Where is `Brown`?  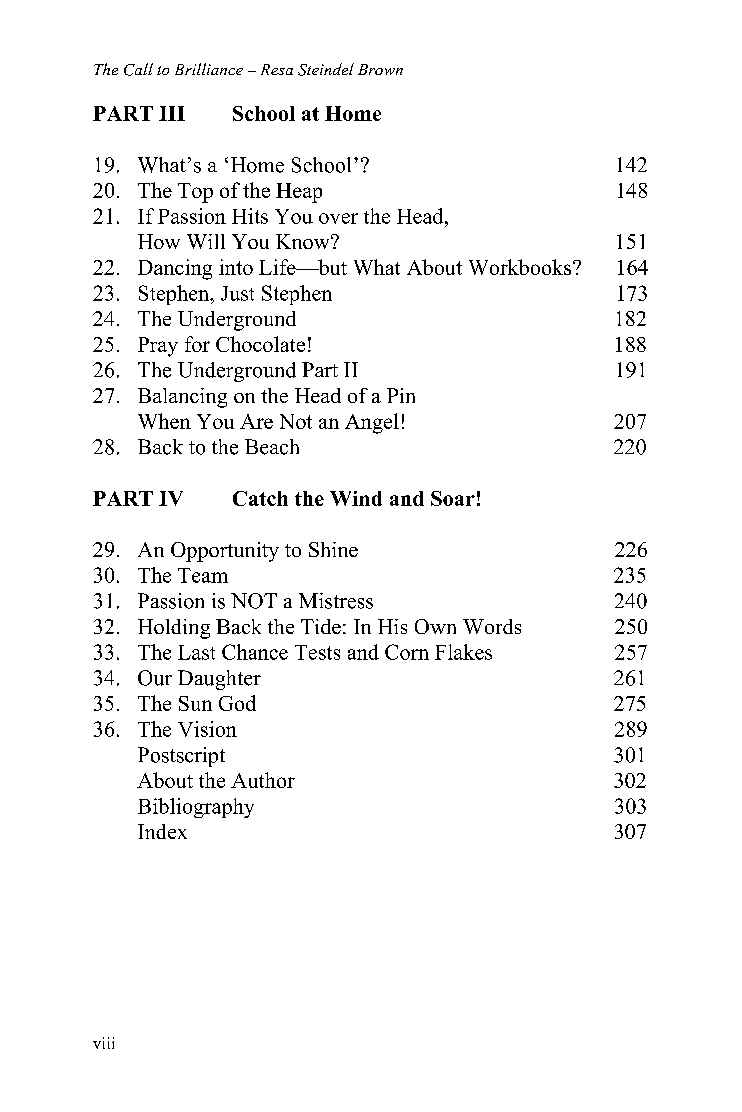 Brown is located at coordinates (380, 69).
